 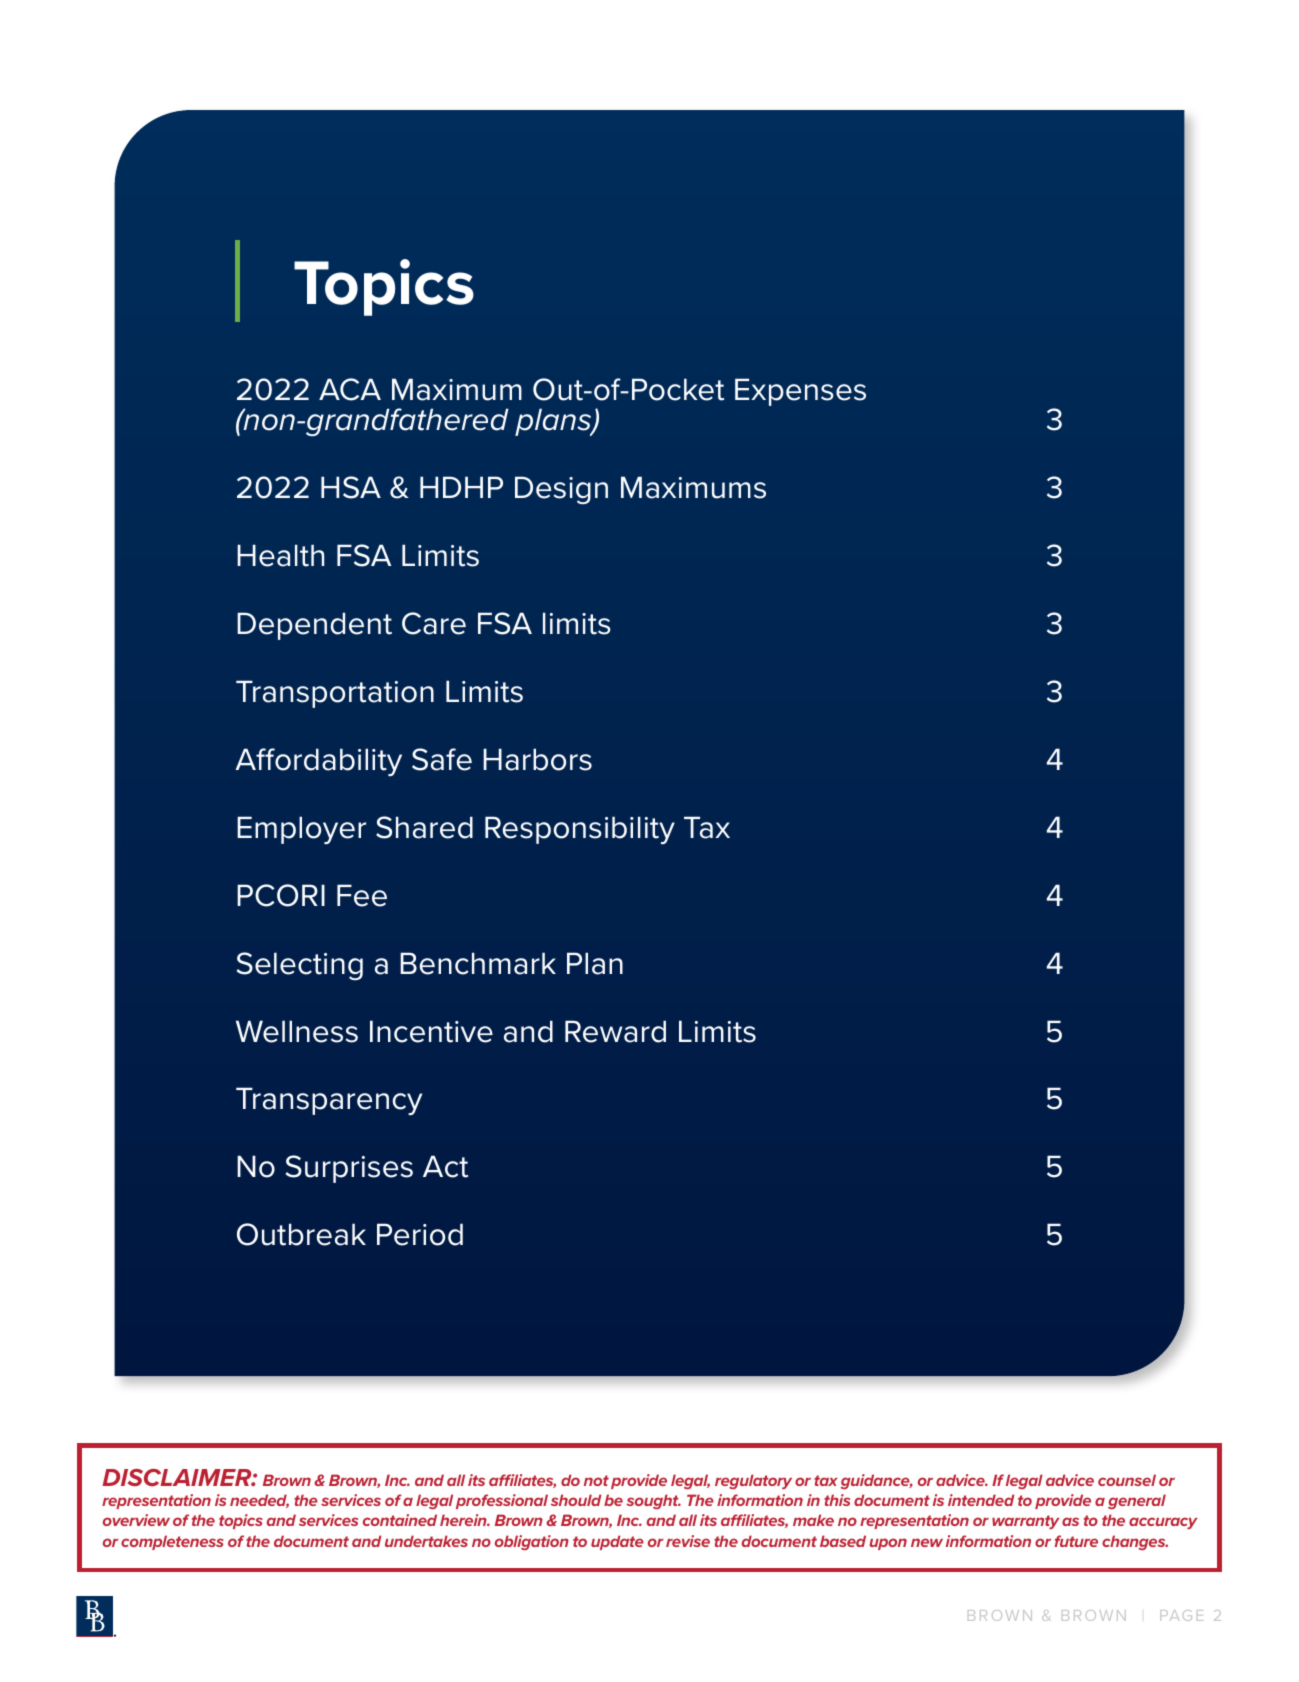 What do you see at coordinates (800, 392) in the document?
I see `Expenses` at bounding box center [800, 392].
